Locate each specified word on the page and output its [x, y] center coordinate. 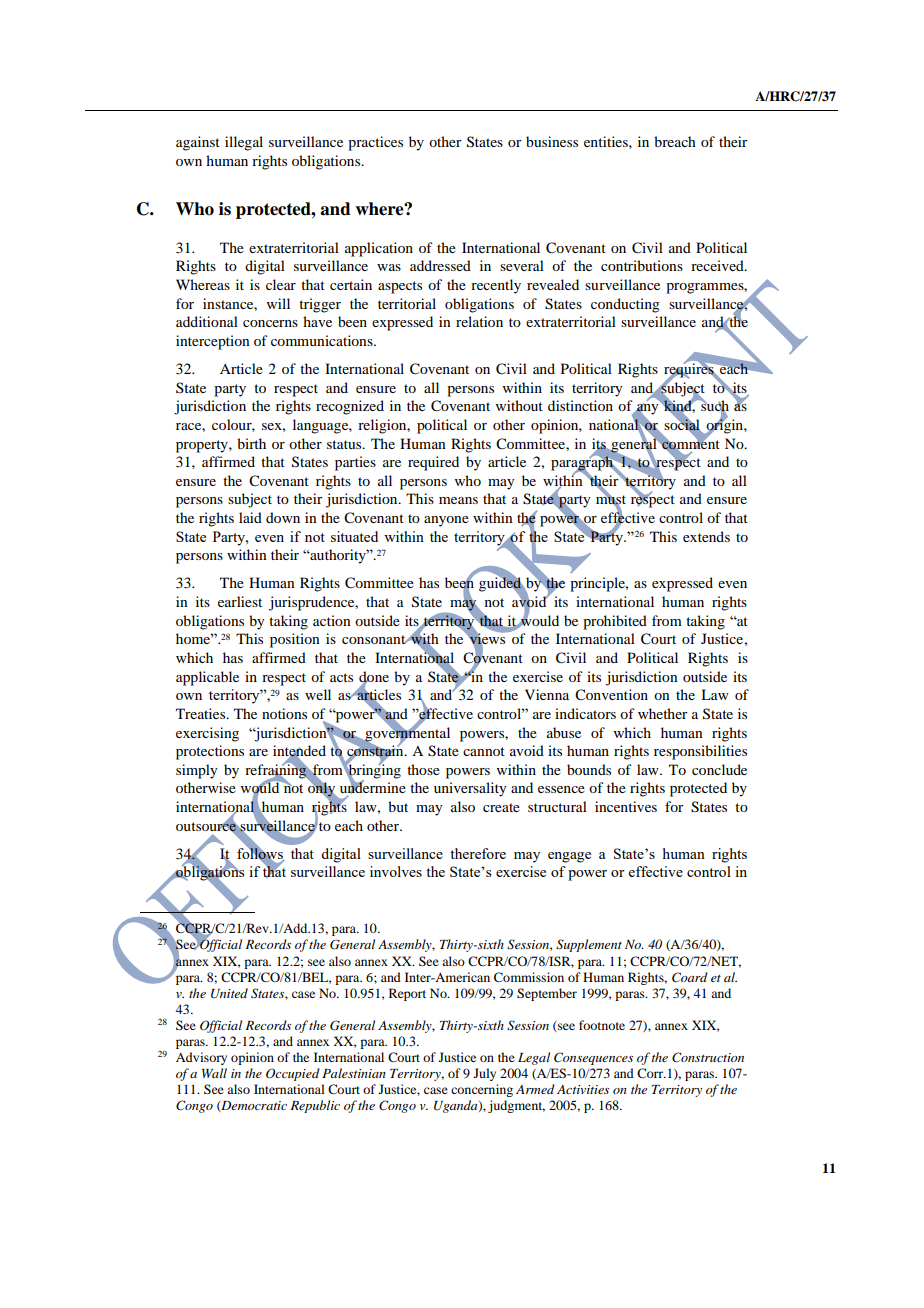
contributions [642, 265]
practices [375, 143]
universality [470, 789]
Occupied [293, 1074]
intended [299, 752]
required [433, 463]
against [198, 143]
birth [251, 443]
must [611, 500]
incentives [626, 806]
